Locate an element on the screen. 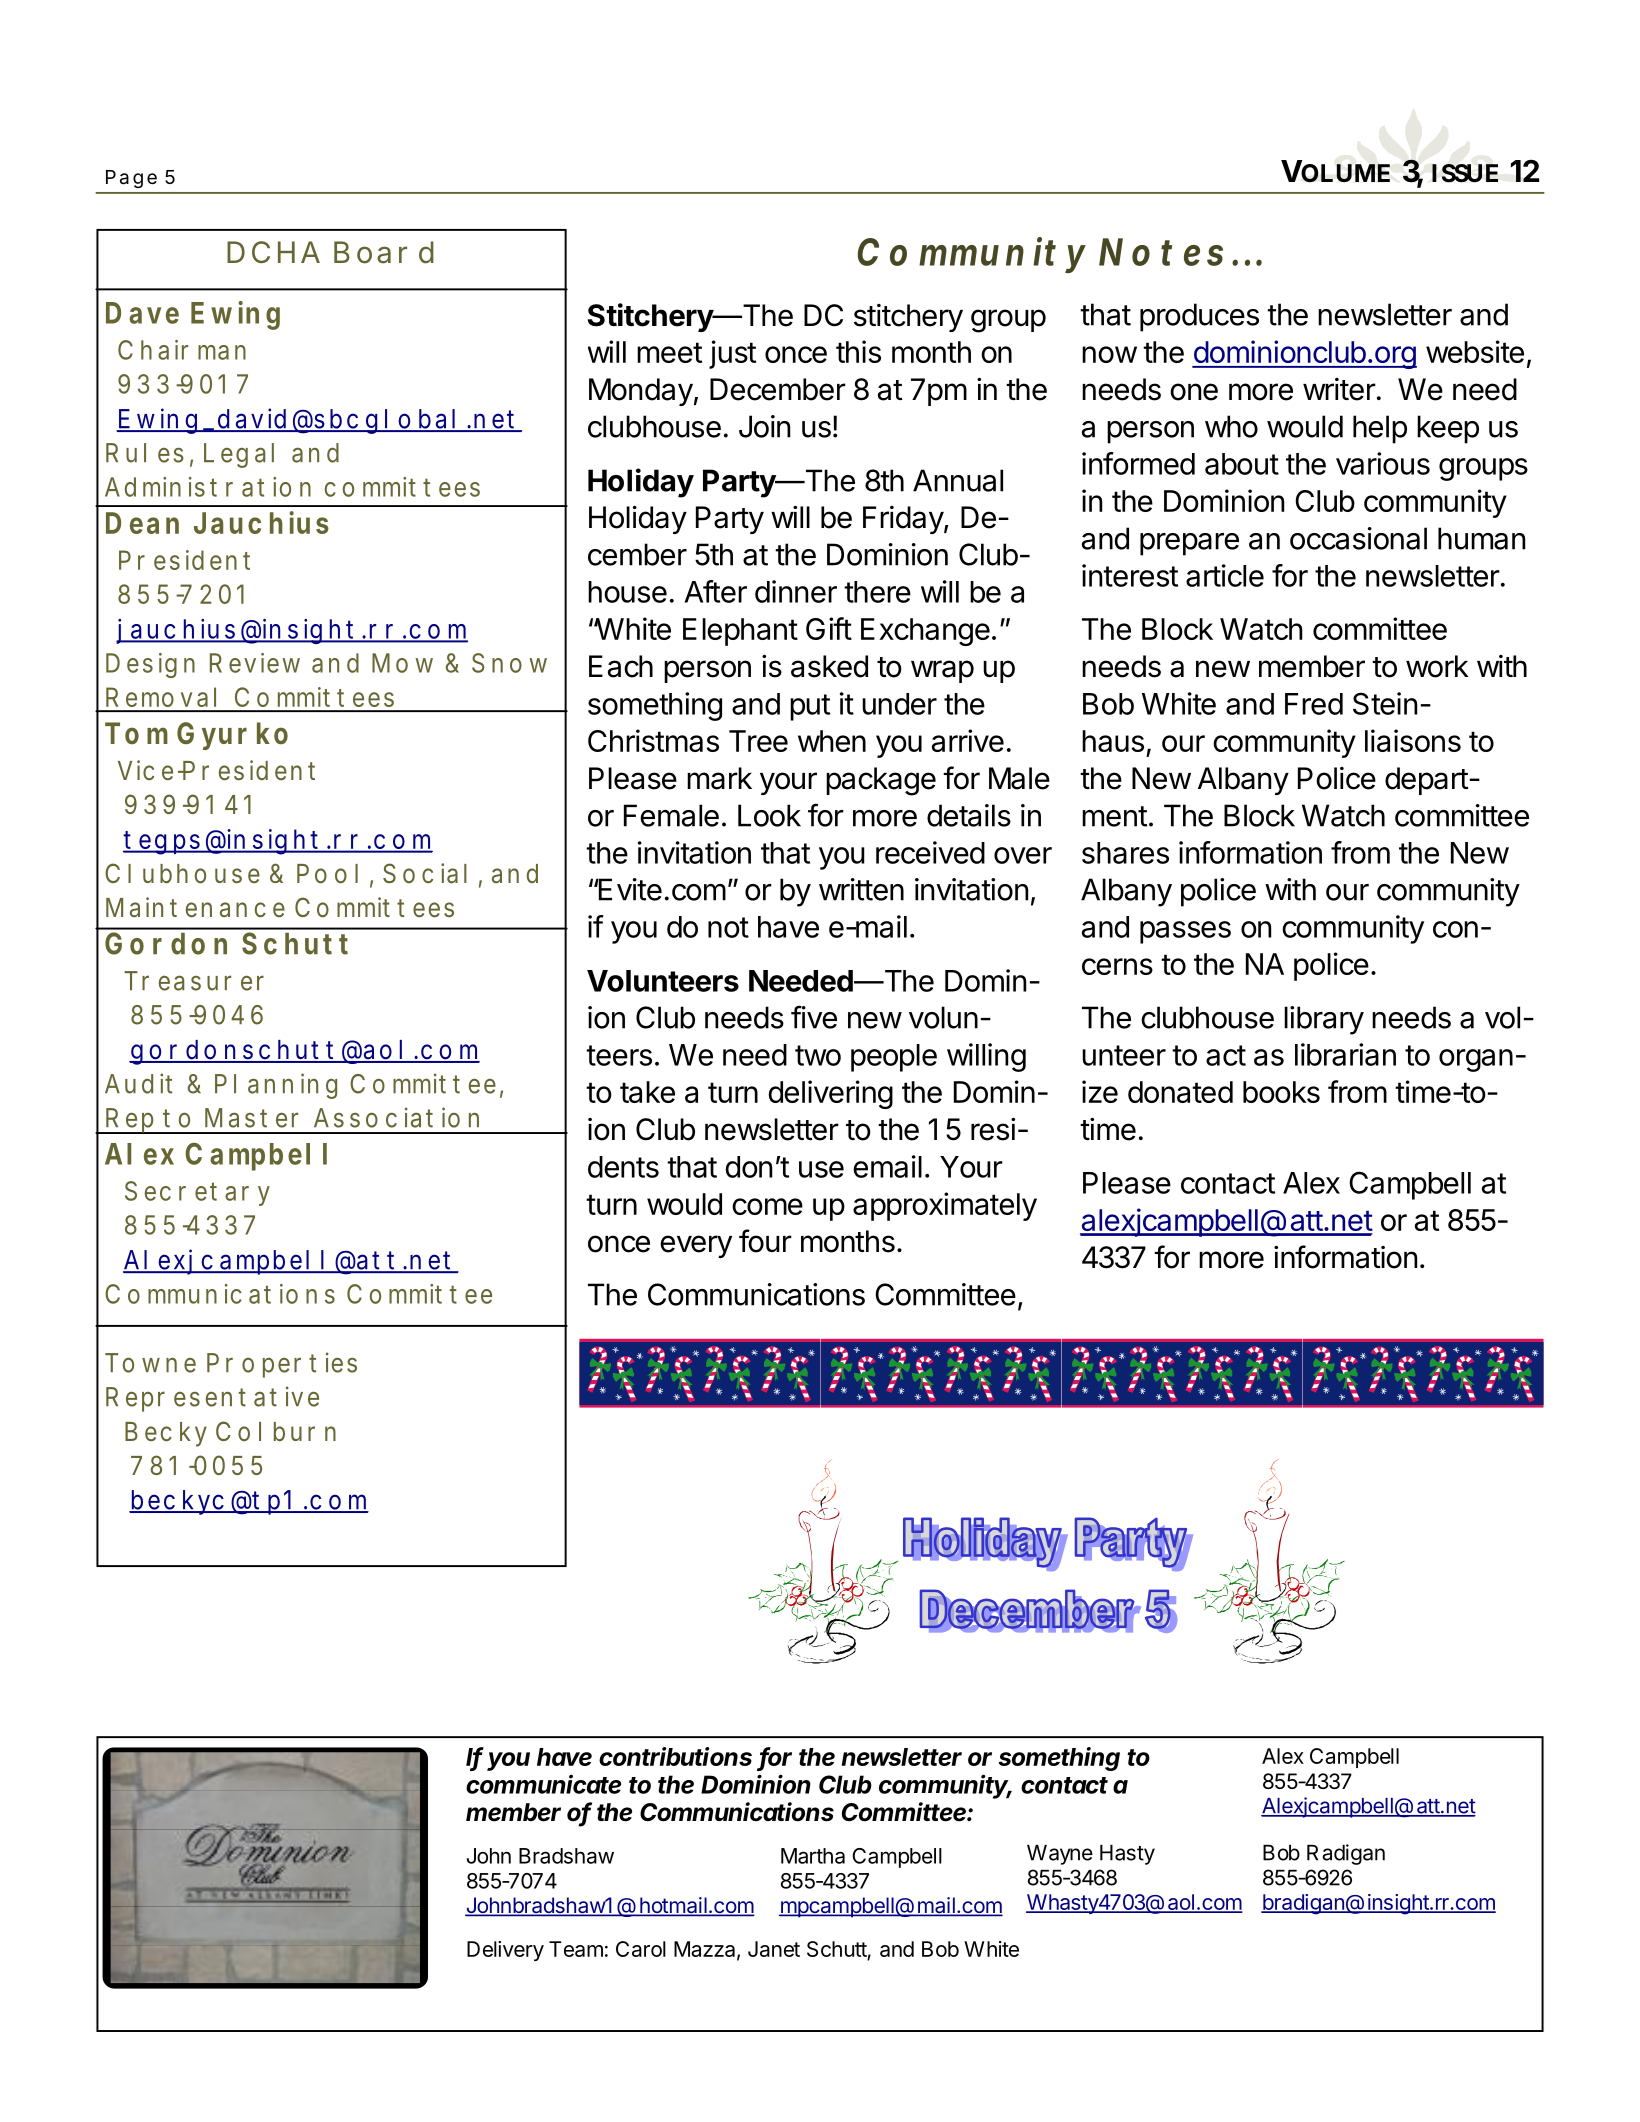 The height and width of the screenshot is (2122, 1640). Board is located at coordinates (384, 252).
